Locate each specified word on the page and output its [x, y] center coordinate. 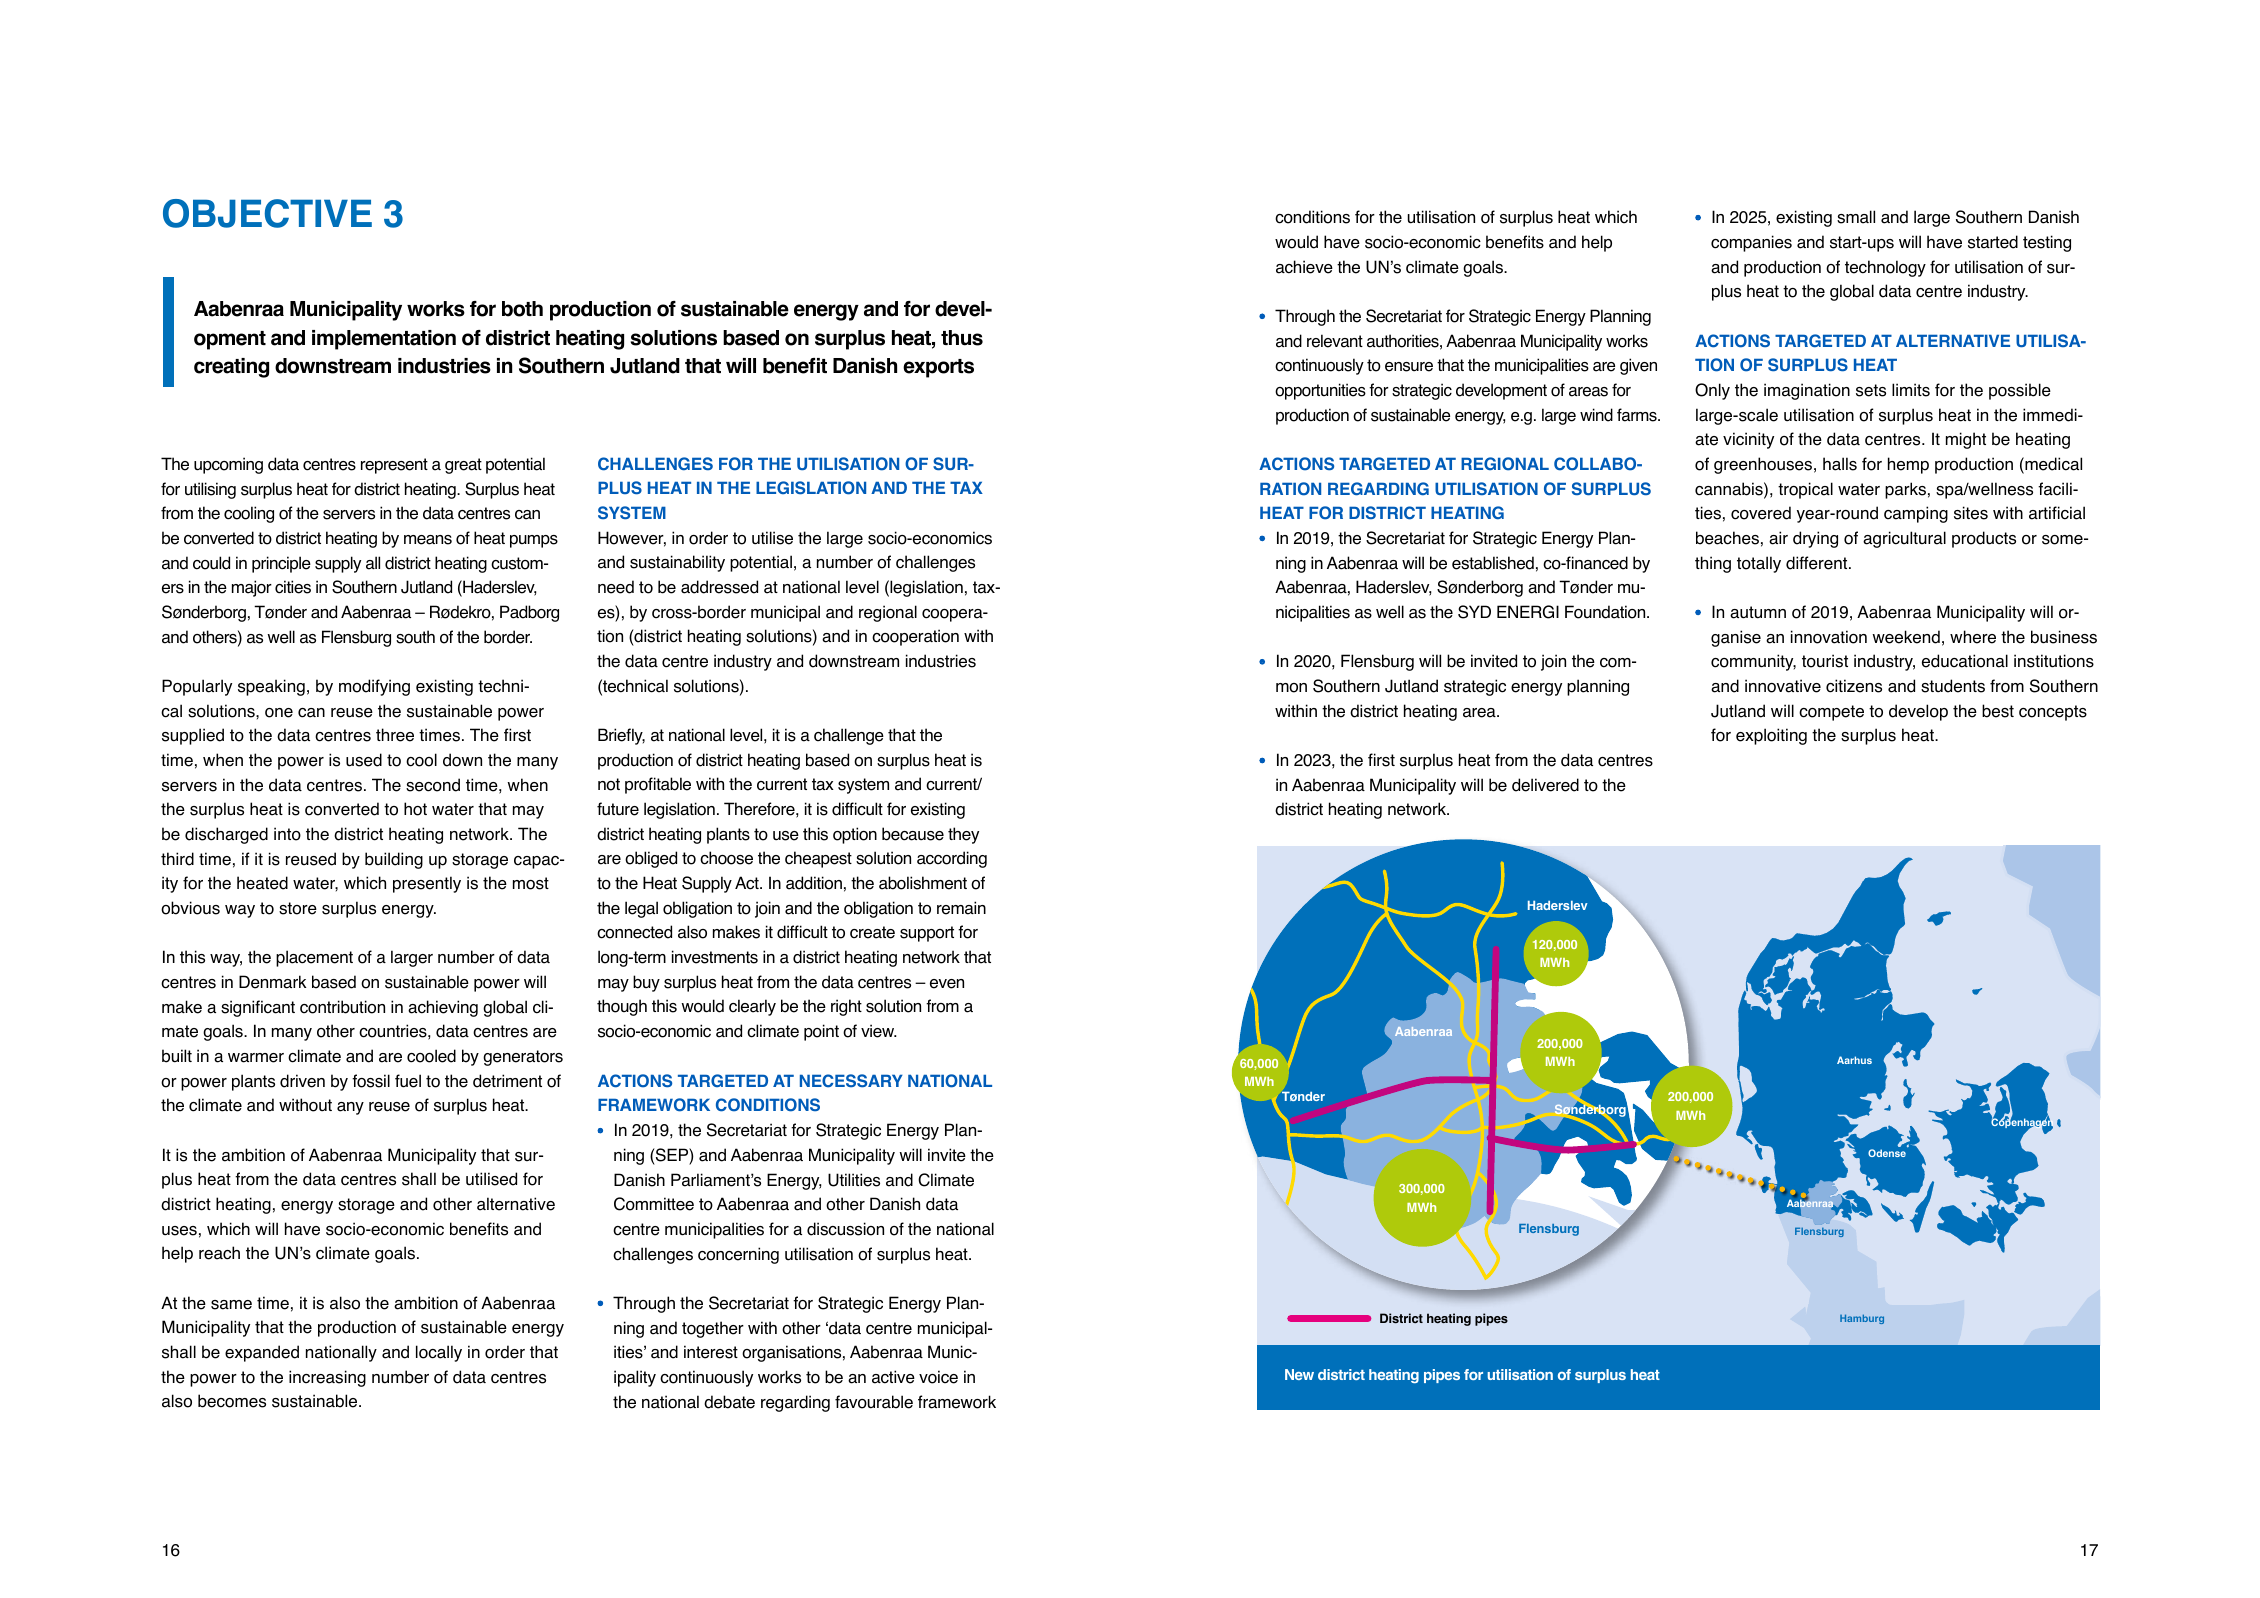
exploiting [1771, 736]
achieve [1304, 267]
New [1299, 1374]
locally [439, 1353]
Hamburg [1862, 1319]
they [963, 835]
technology [1885, 268]
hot [415, 809]
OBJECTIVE [267, 213]
